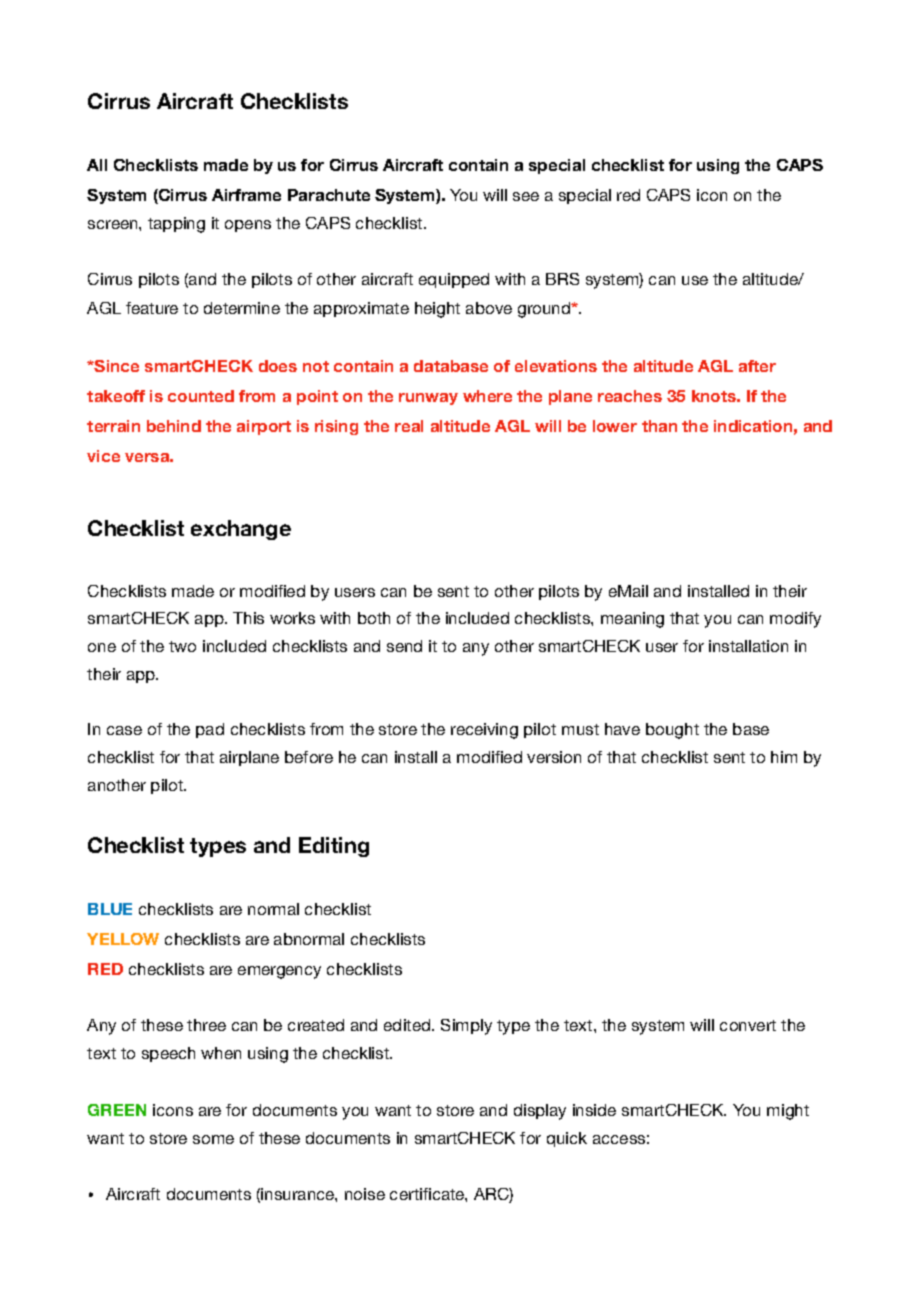 The width and height of the screenshot is (924, 1308). I want to click on see, so click(526, 196).
